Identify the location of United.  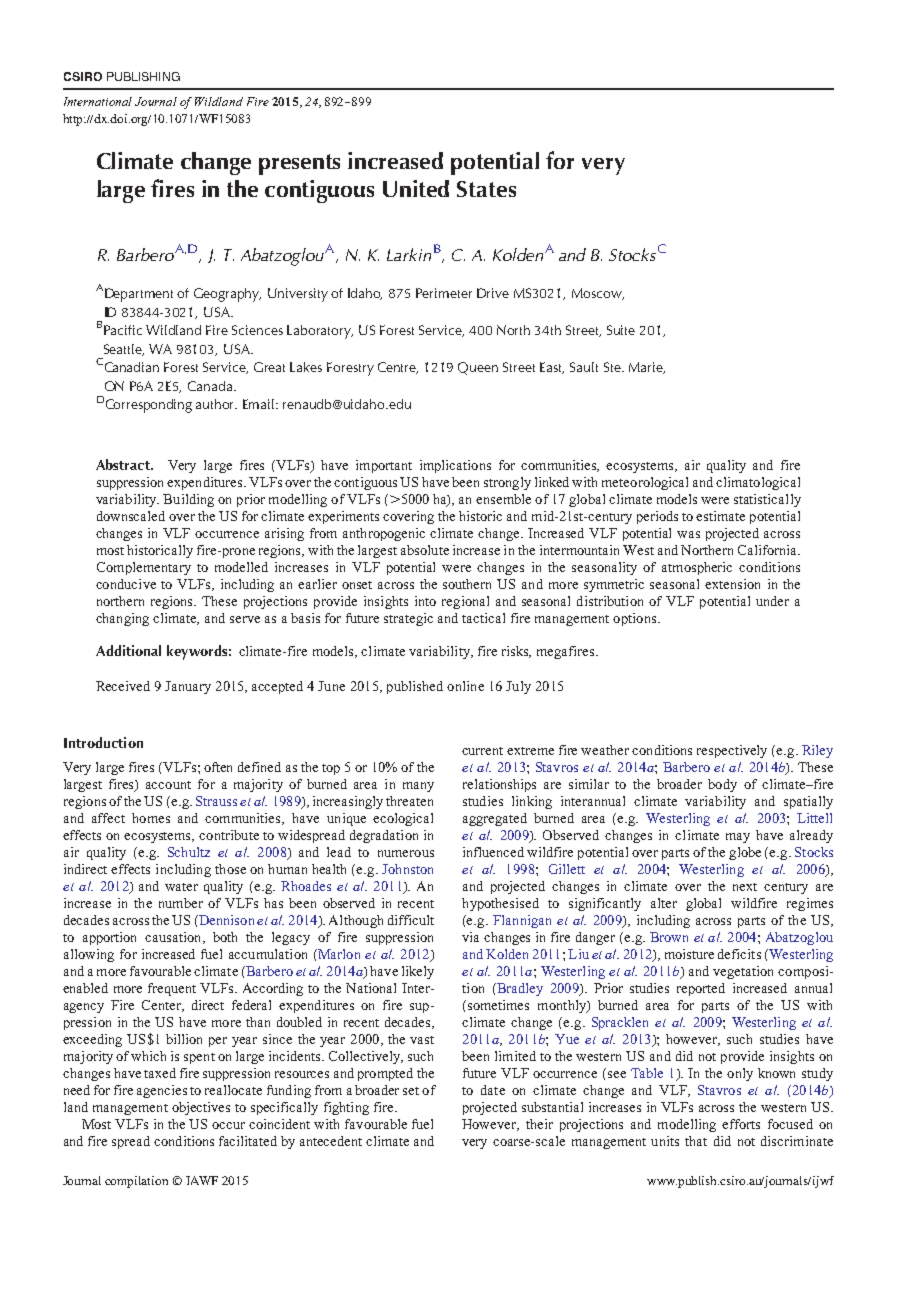
(416, 188).
